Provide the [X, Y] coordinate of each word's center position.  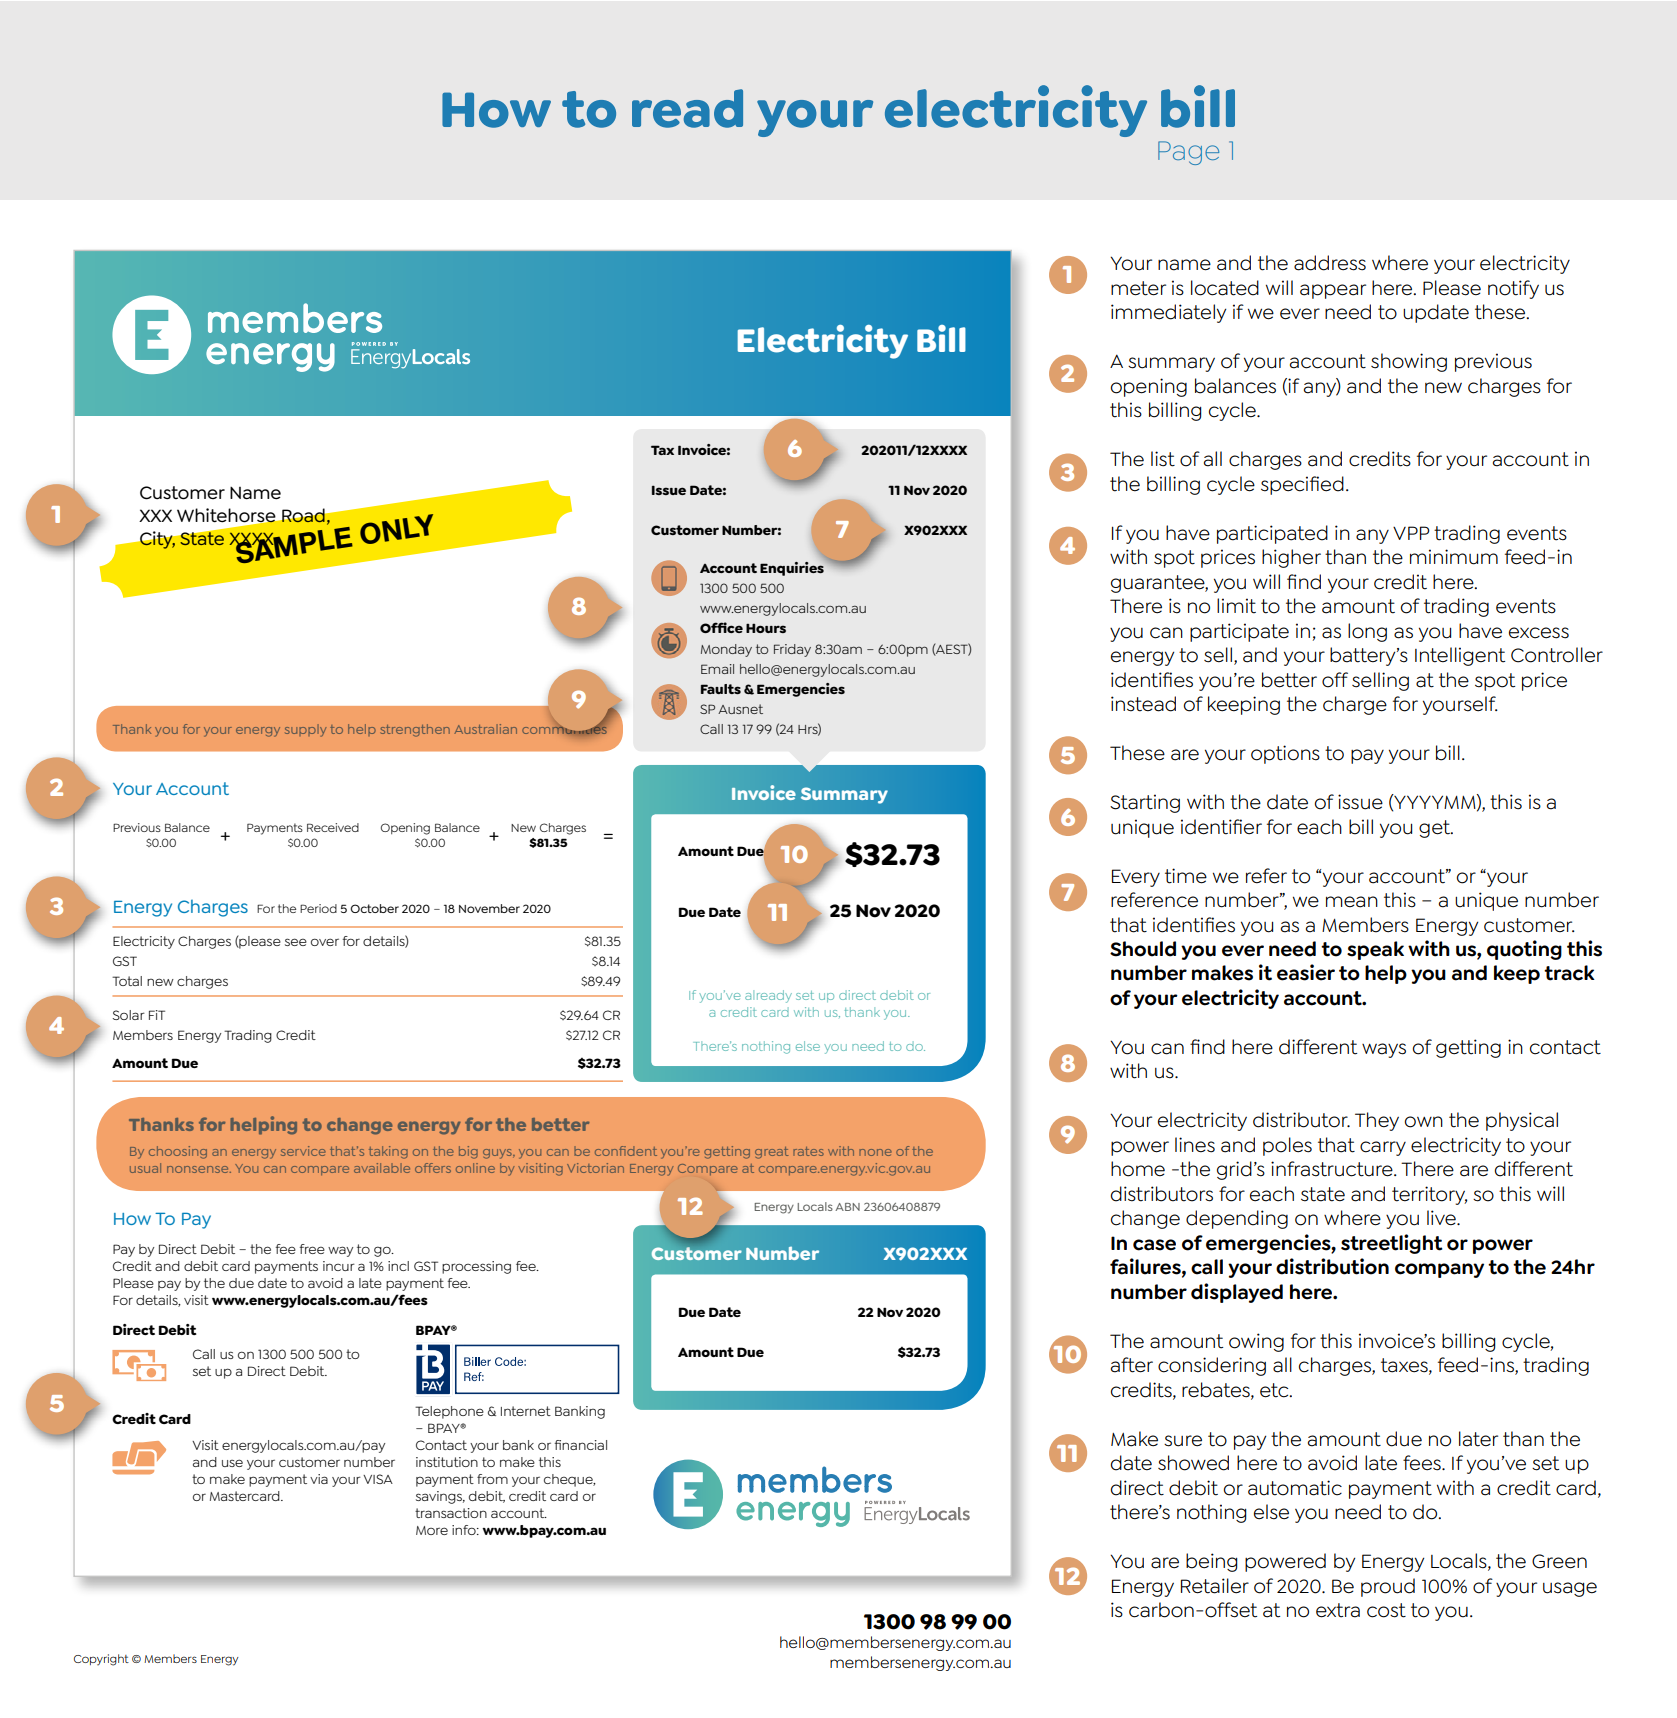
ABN [847, 1207]
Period [318, 908]
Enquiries [793, 567]
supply [305, 730]
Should [1143, 949]
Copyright [101, 1660]
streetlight [1392, 1244]
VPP [1411, 533]
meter [1138, 288]
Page [1188, 153]
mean [1352, 902]
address [1330, 263]
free [312, 1249]
